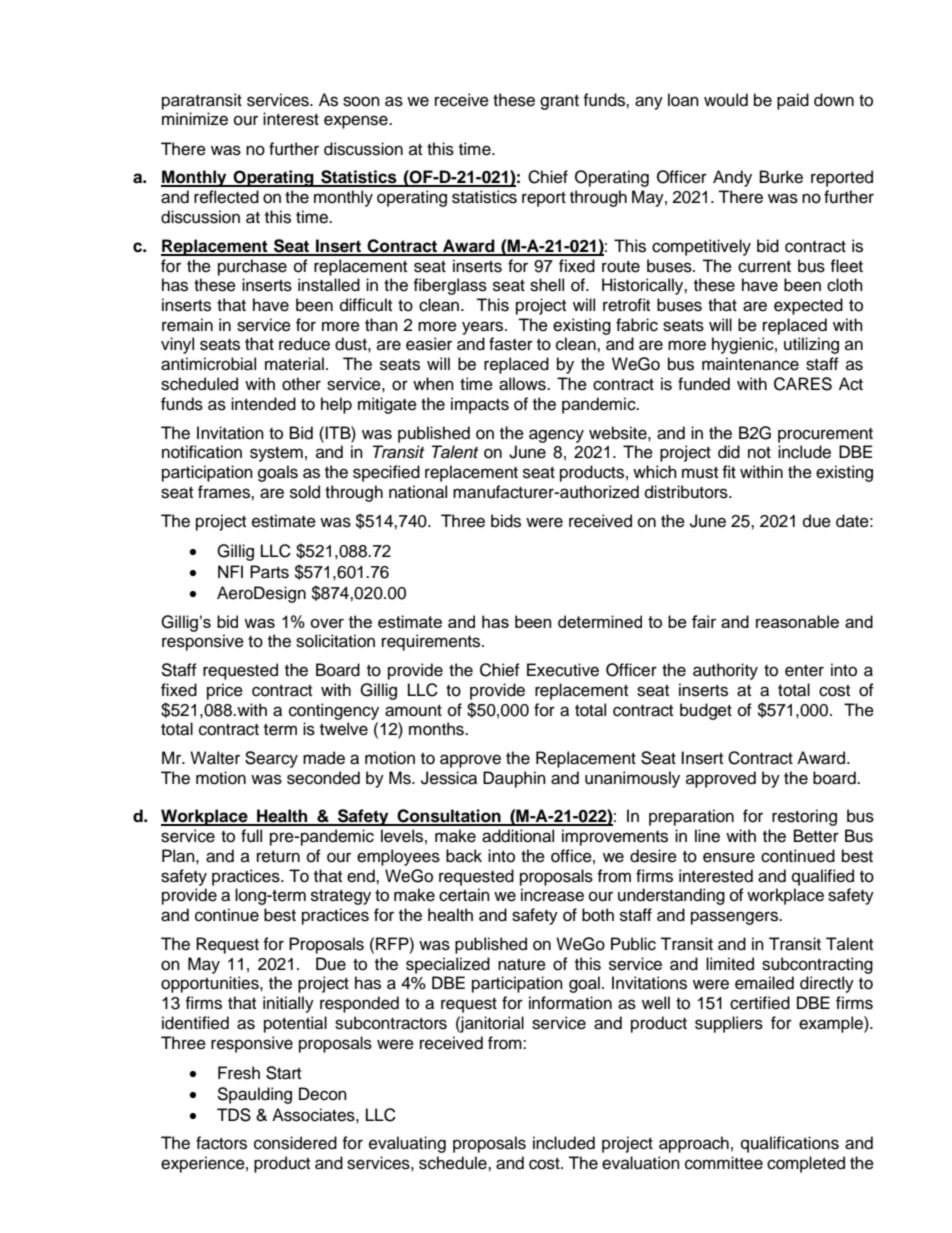 The height and width of the screenshot is (1233, 952). Describe the element at coordinates (195, 119) in the screenshot. I see `minimize` at that location.
